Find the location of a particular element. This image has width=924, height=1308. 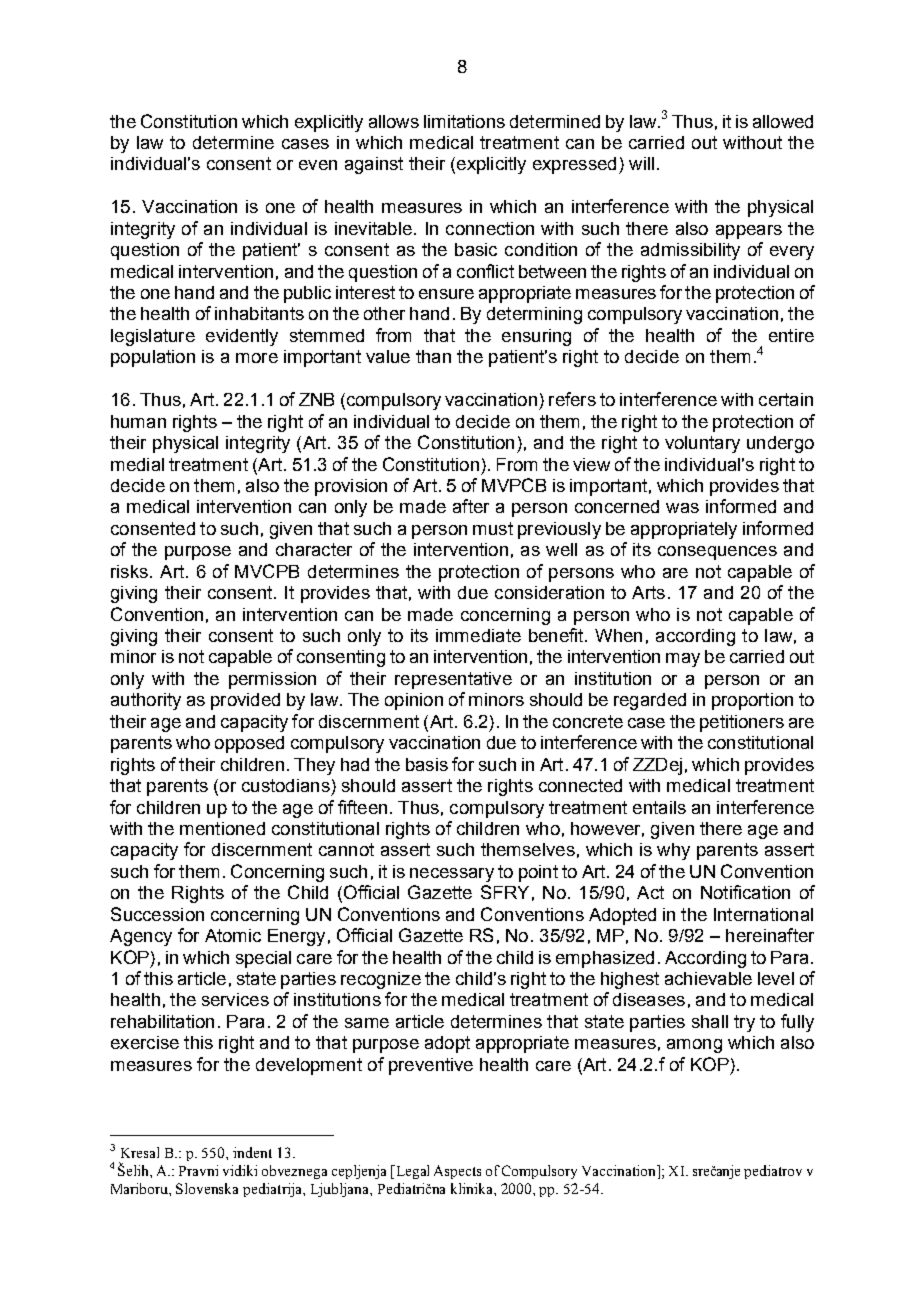

Atomic is located at coordinates (233, 935).
